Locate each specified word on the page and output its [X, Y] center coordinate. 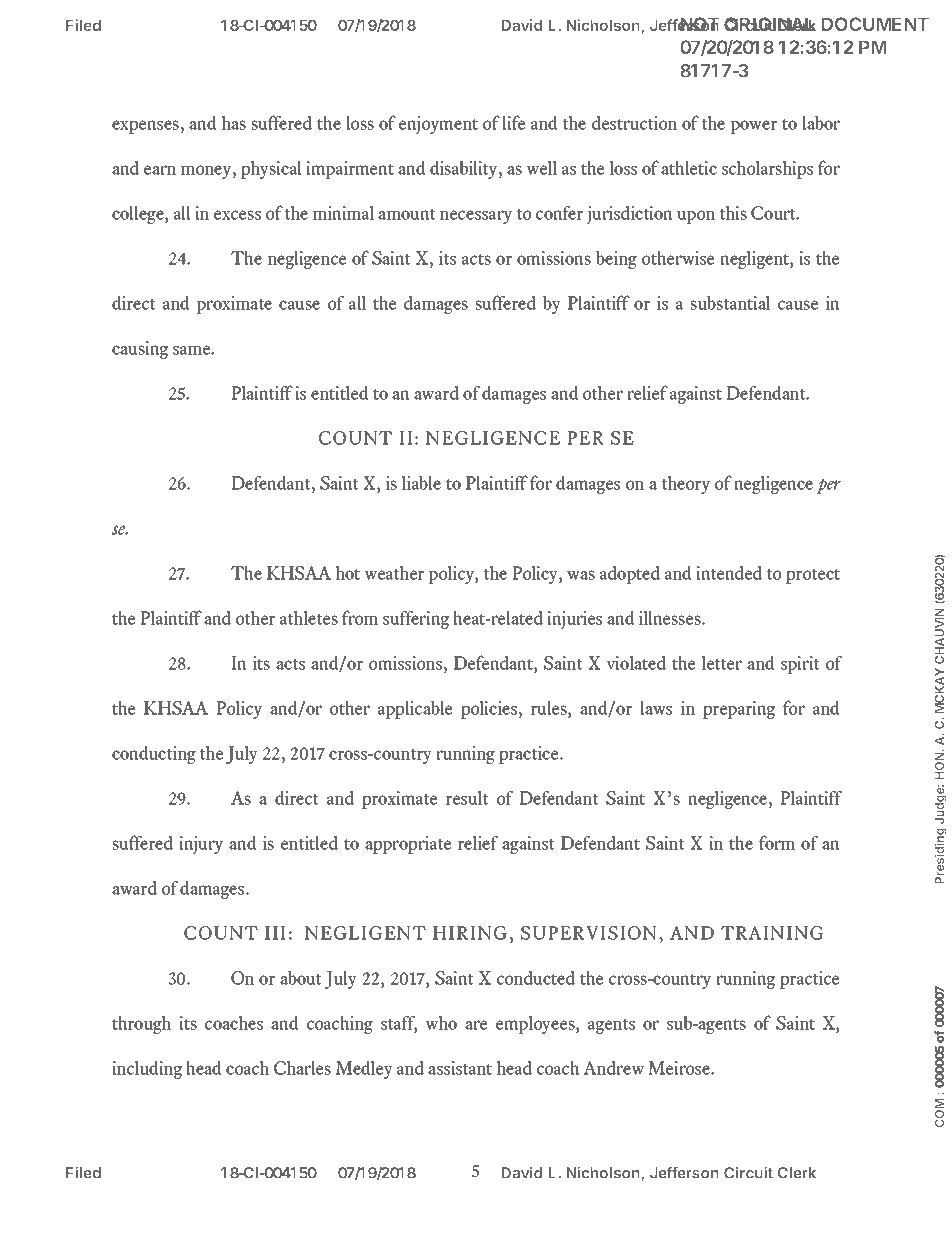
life [514, 122]
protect [813, 576]
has [234, 123]
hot [348, 573]
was [581, 575]
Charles [302, 1068]
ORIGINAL [770, 24]
